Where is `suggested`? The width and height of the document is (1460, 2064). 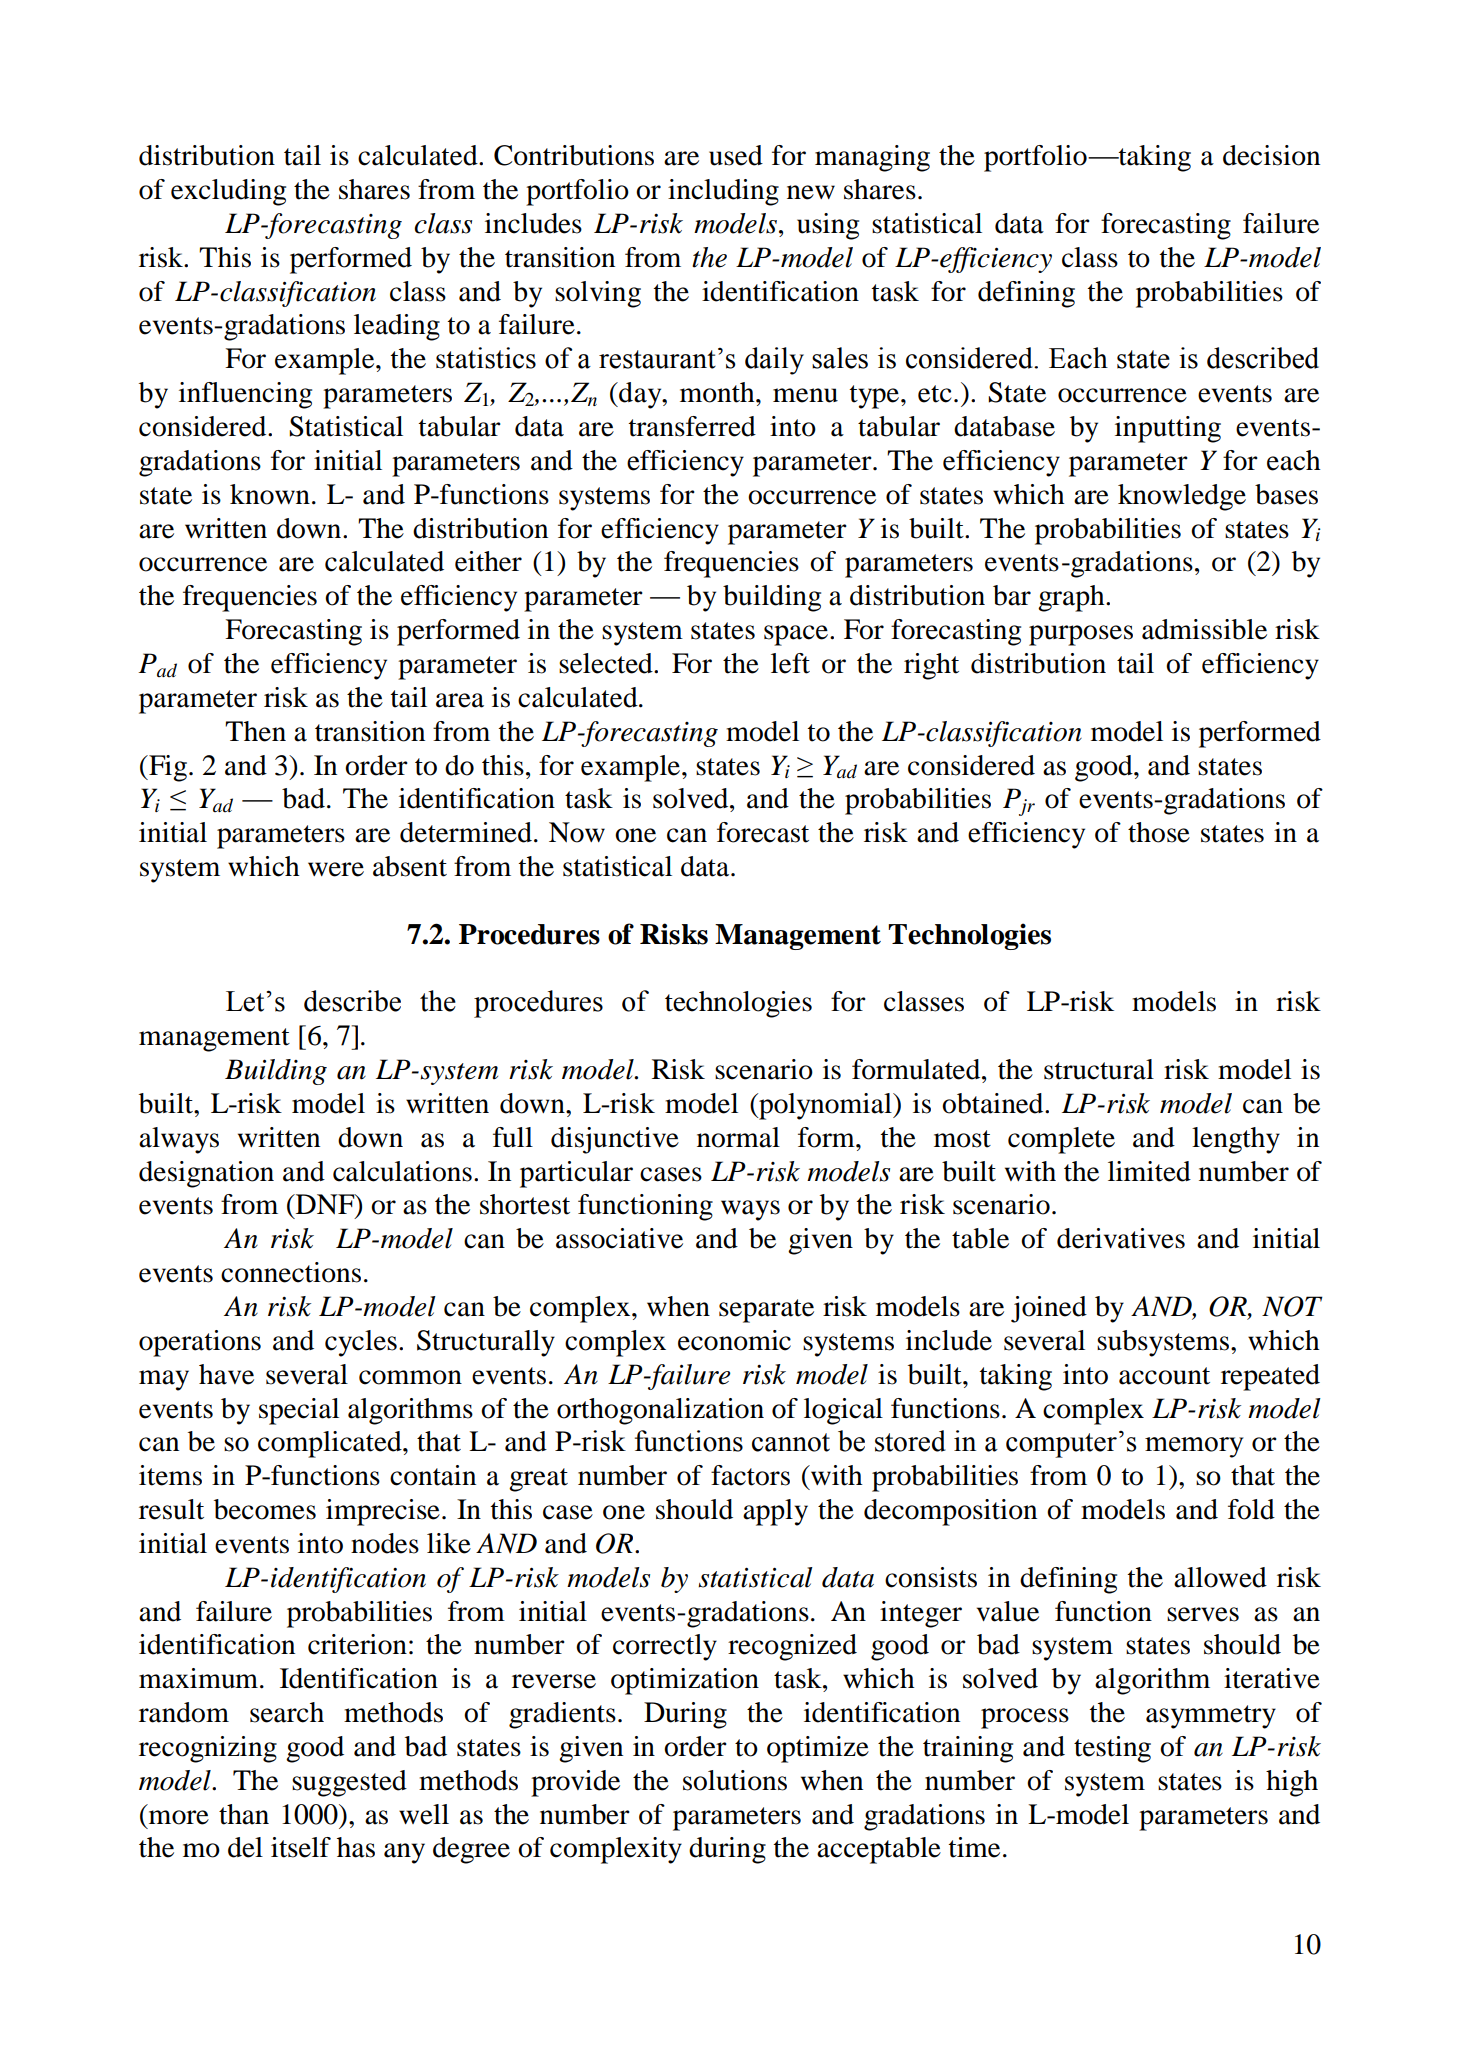
suggested is located at coordinates (349, 1783).
